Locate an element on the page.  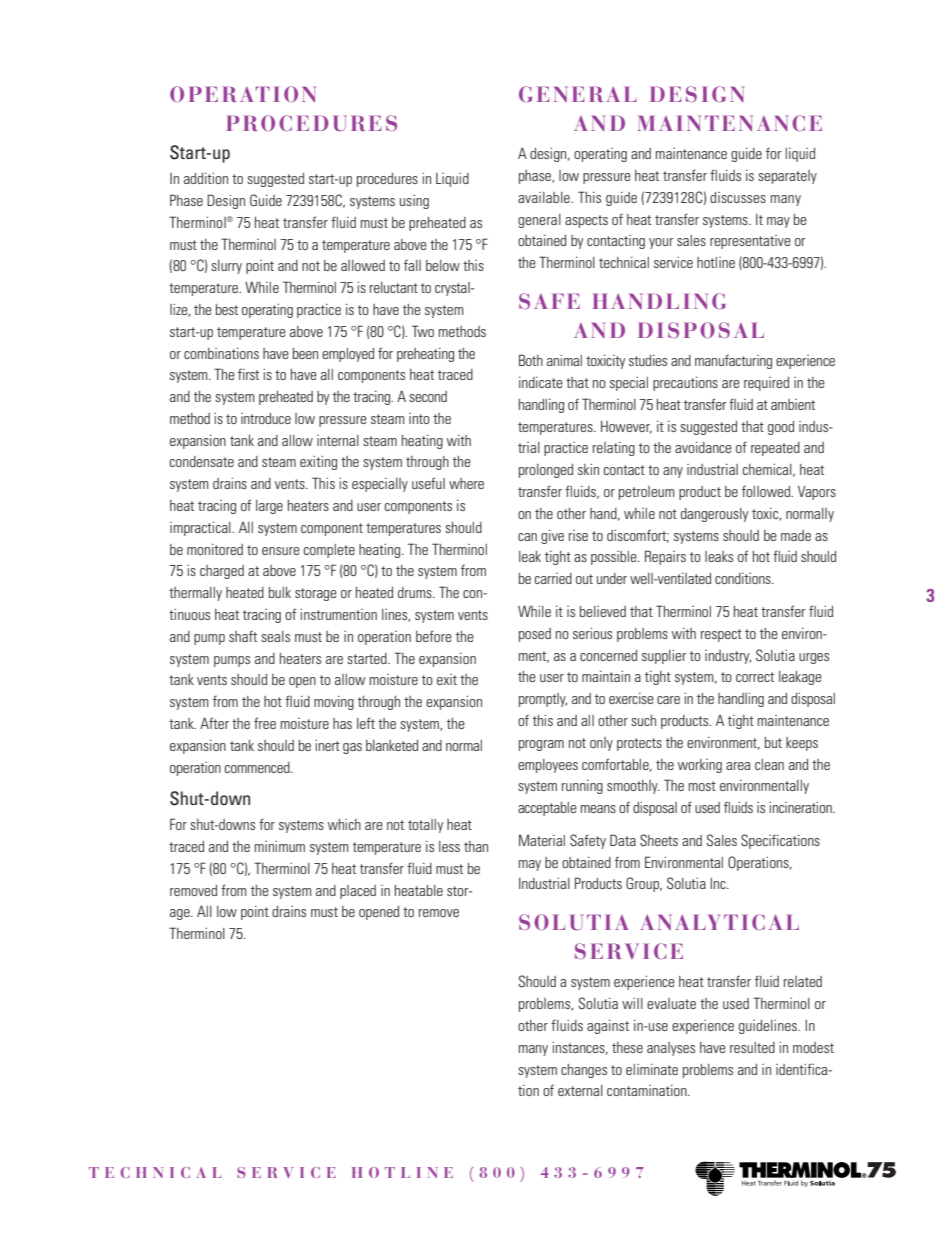
discusses is located at coordinates (738, 197).
